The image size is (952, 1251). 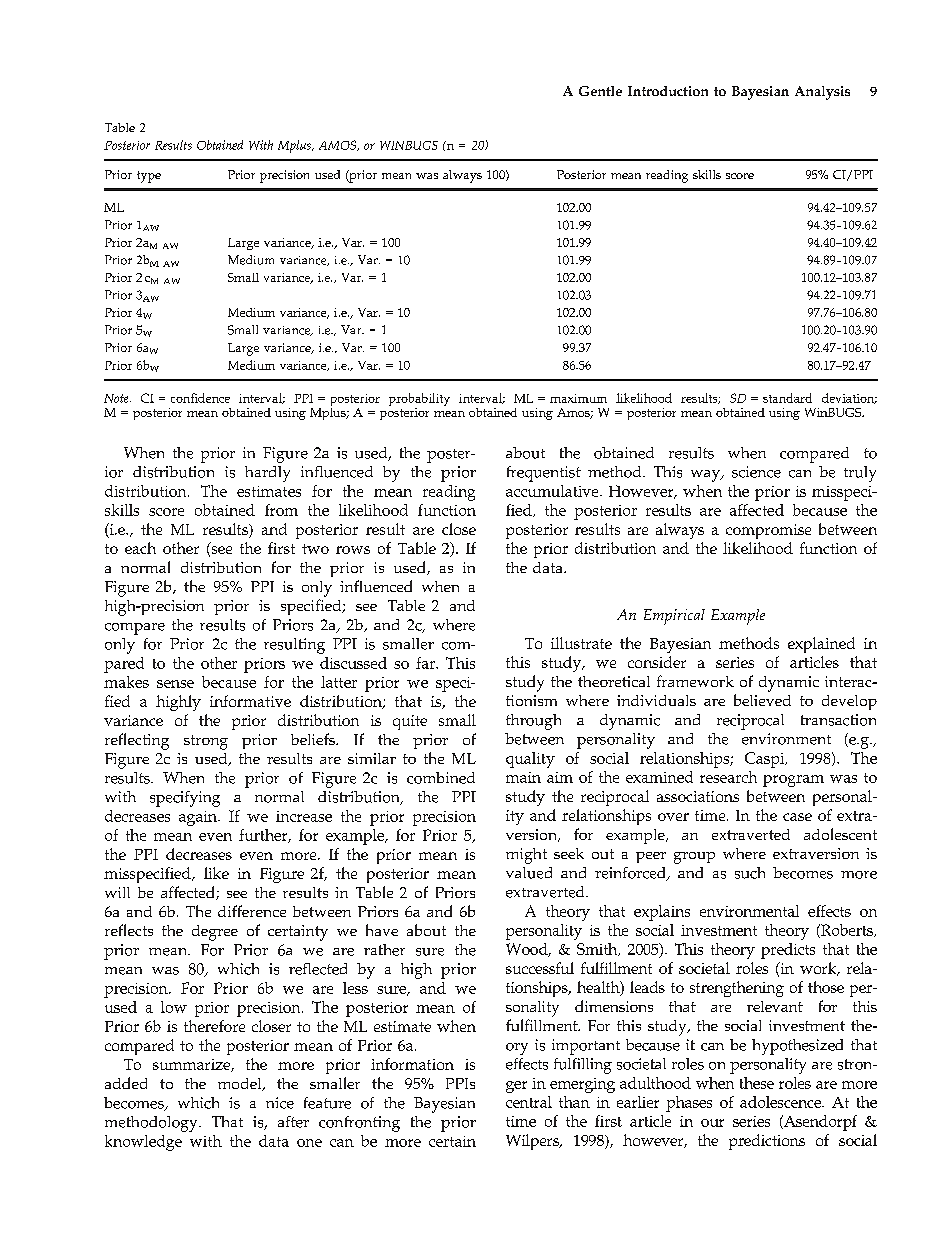 What do you see at coordinates (822, 93) in the screenshot?
I see `Analysis` at bounding box center [822, 93].
